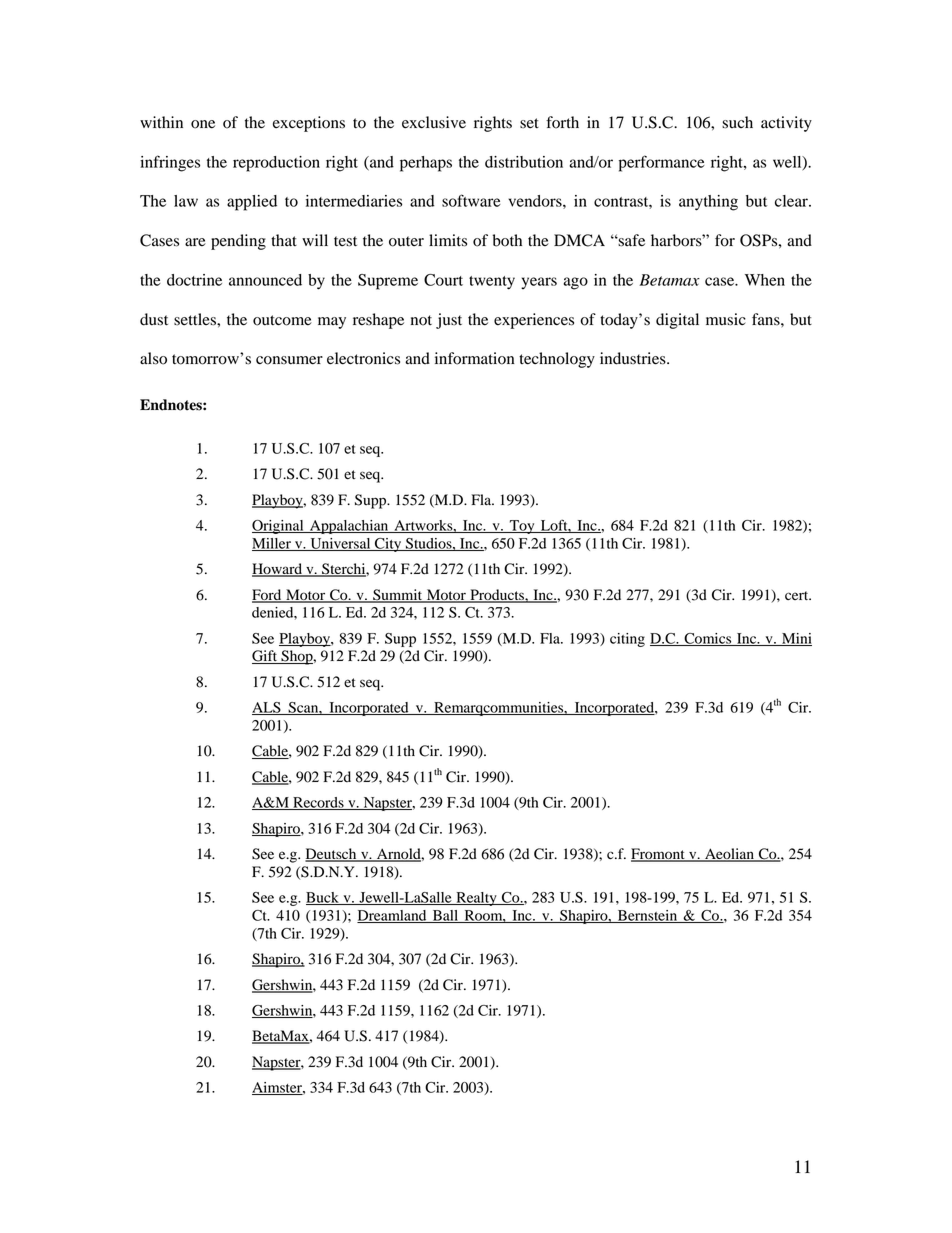 The height and width of the screenshot is (1233, 952). I want to click on Comics, so click(708, 639).
